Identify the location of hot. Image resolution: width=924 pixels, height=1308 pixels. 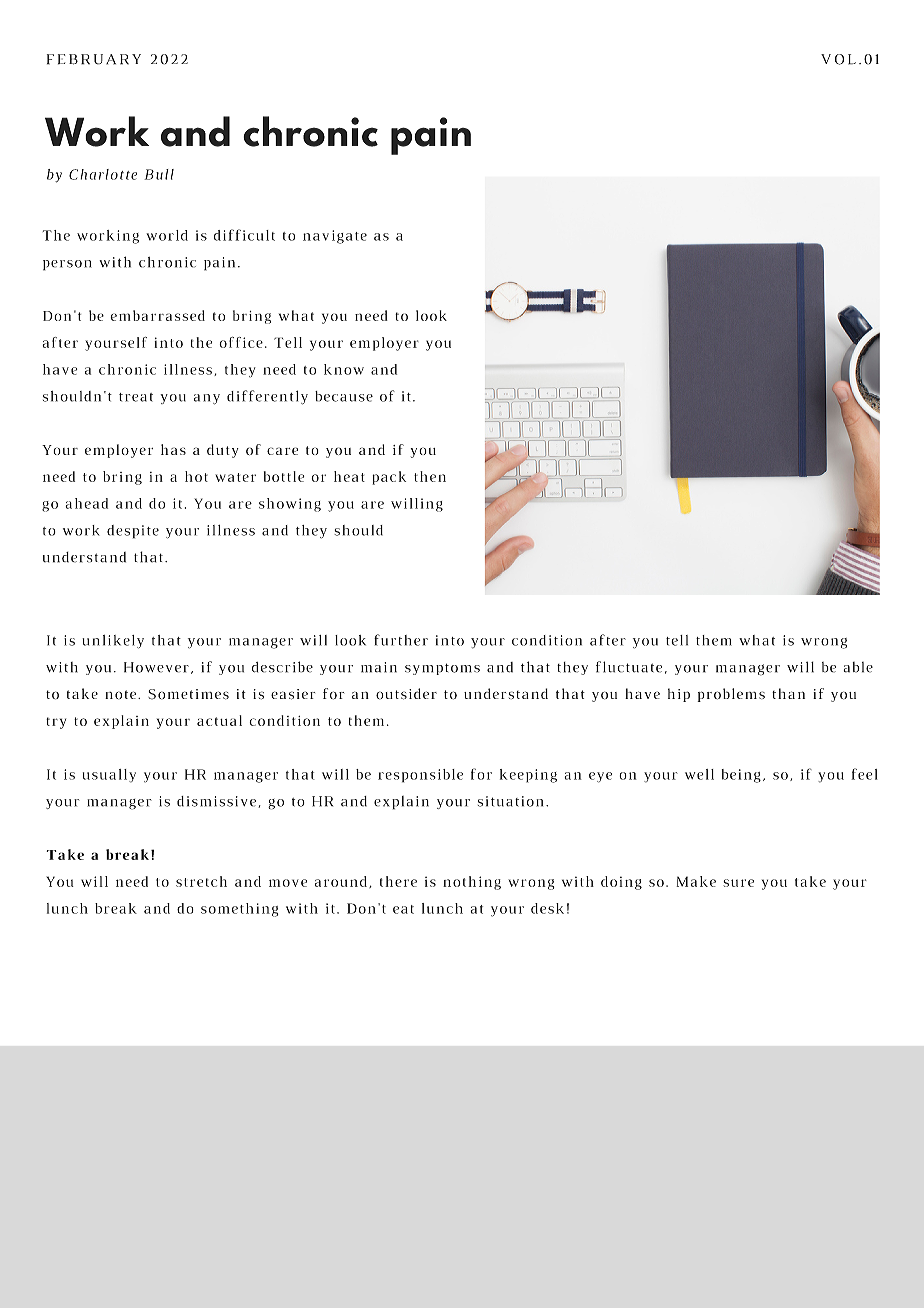
(196, 476).
